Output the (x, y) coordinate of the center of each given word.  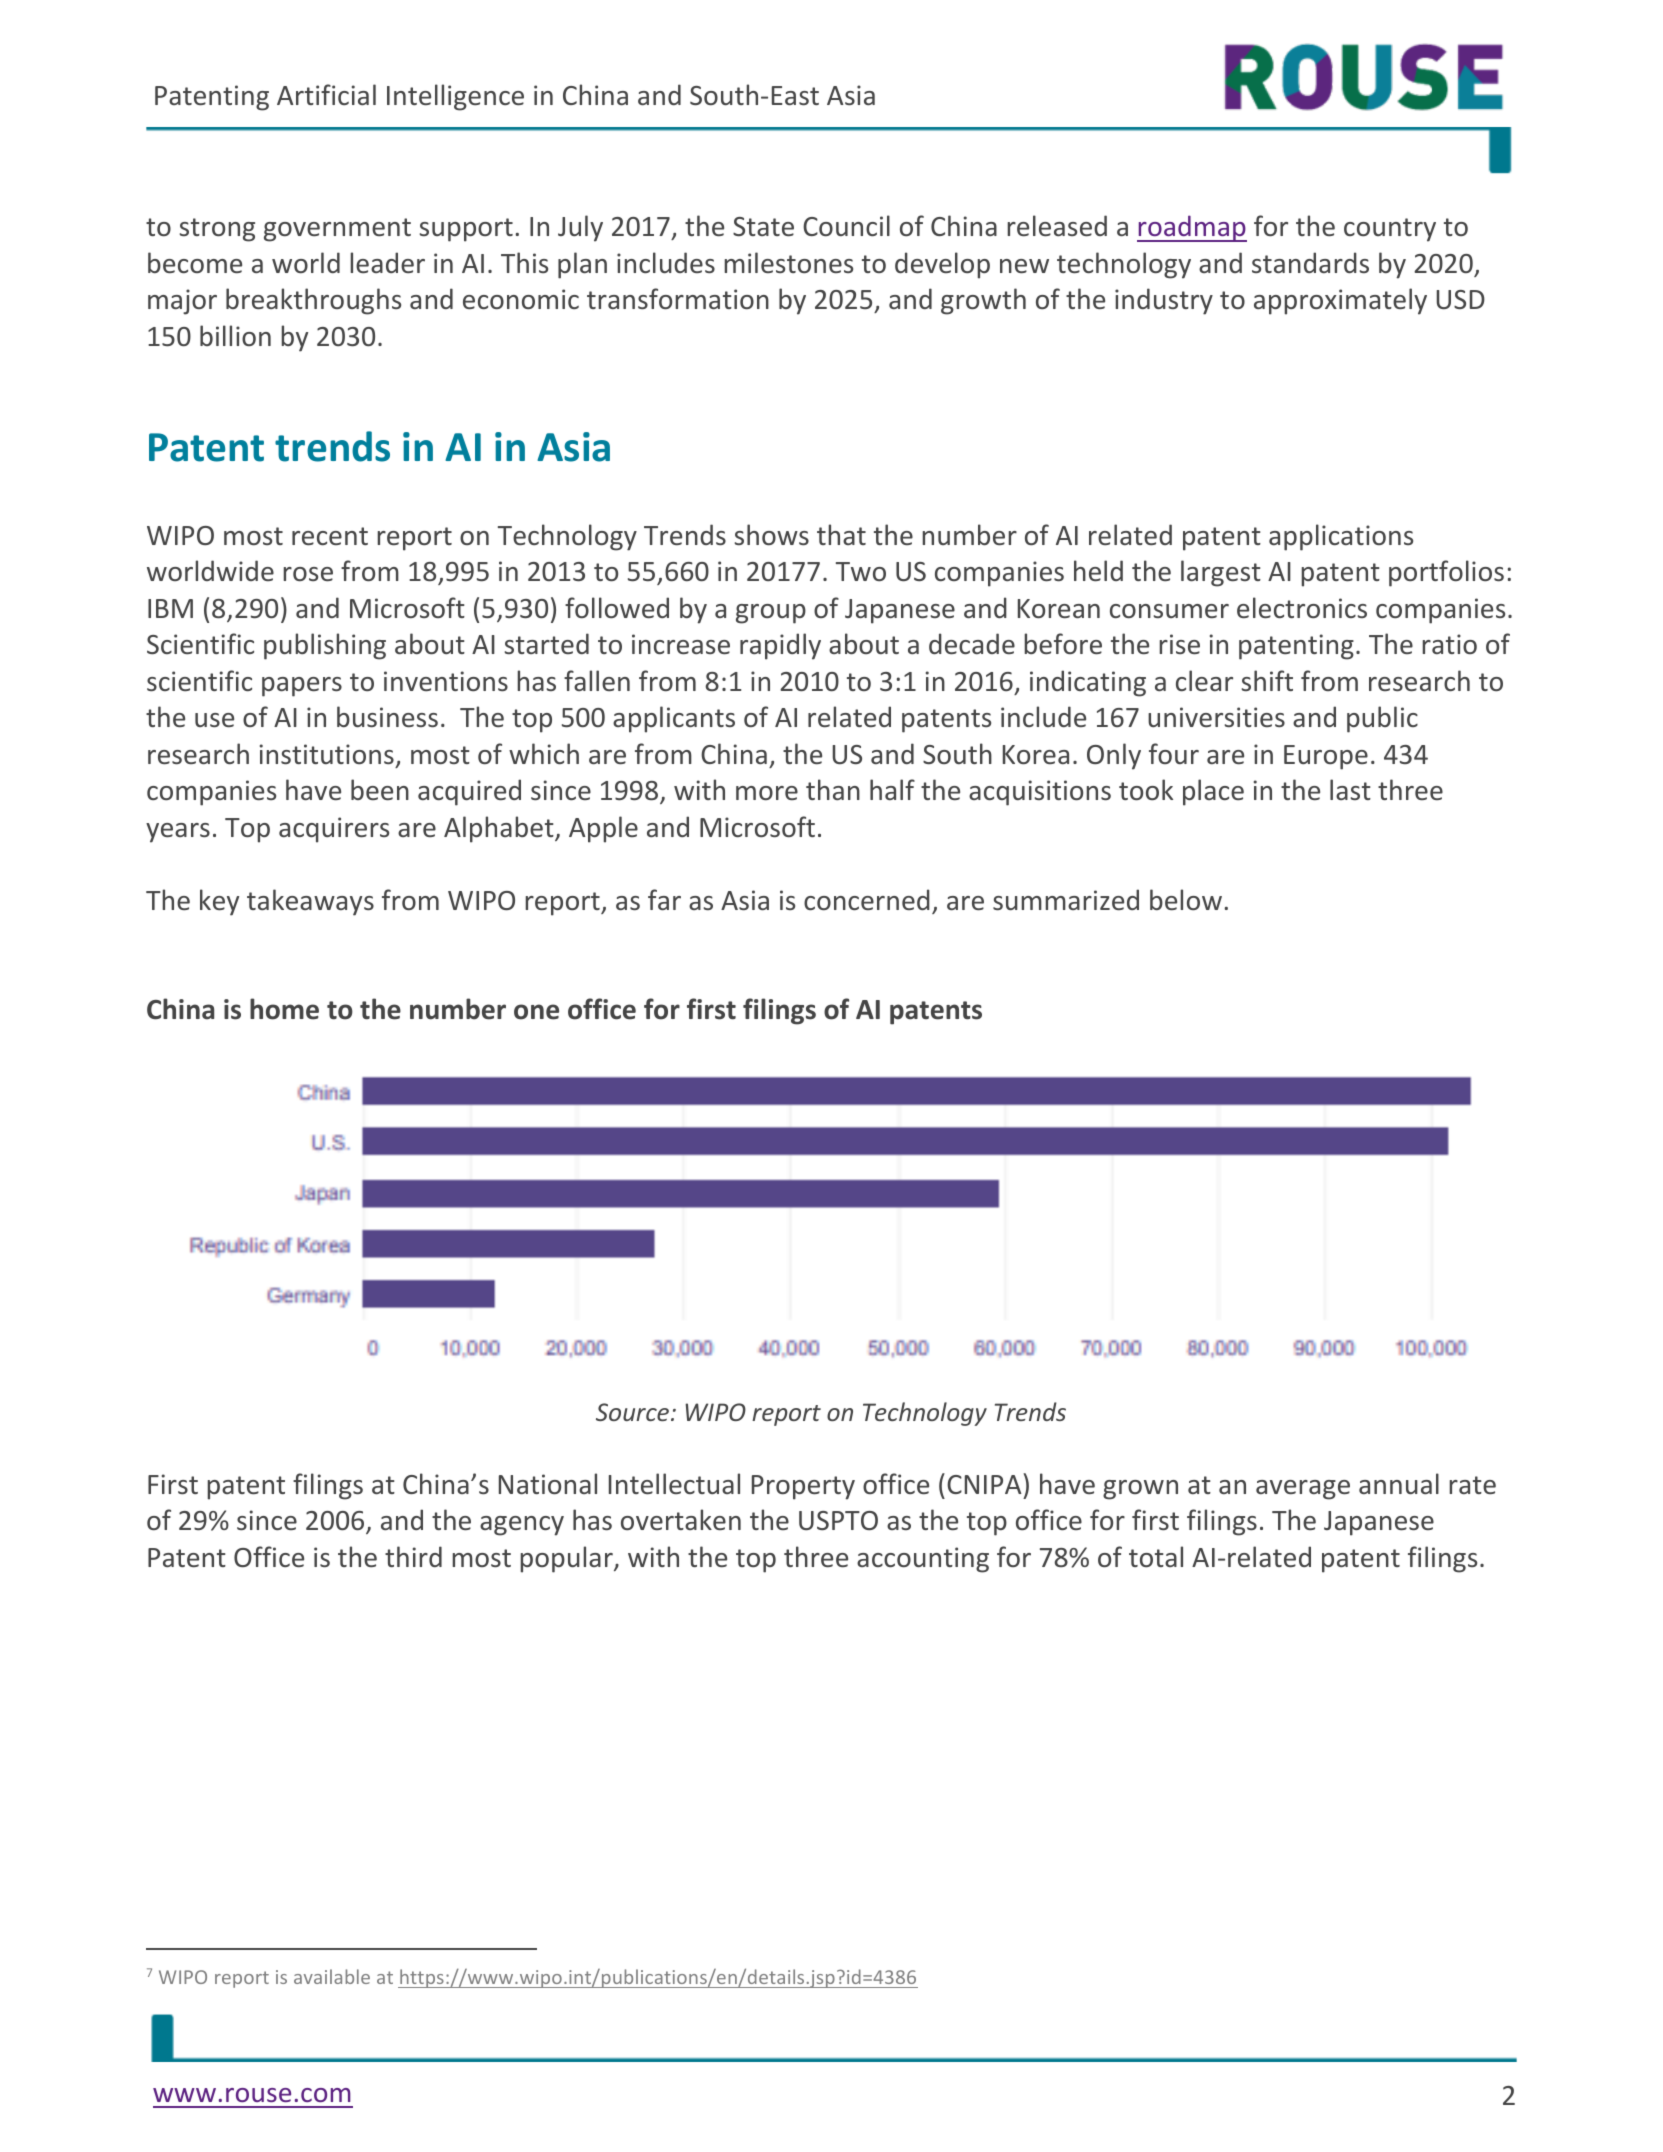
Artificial (326, 94)
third (413, 1556)
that (841, 534)
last (1350, 789)
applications (1341, 537)
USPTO (838, 1520)
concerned (867, 899)
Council (846, 225)
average (1303, 1490)
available (332, 1976)
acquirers (334, 830)
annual (1399, 1483)
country (1390, 230)
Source (632, 1412)
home (284, 1009)
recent (330, 536)
